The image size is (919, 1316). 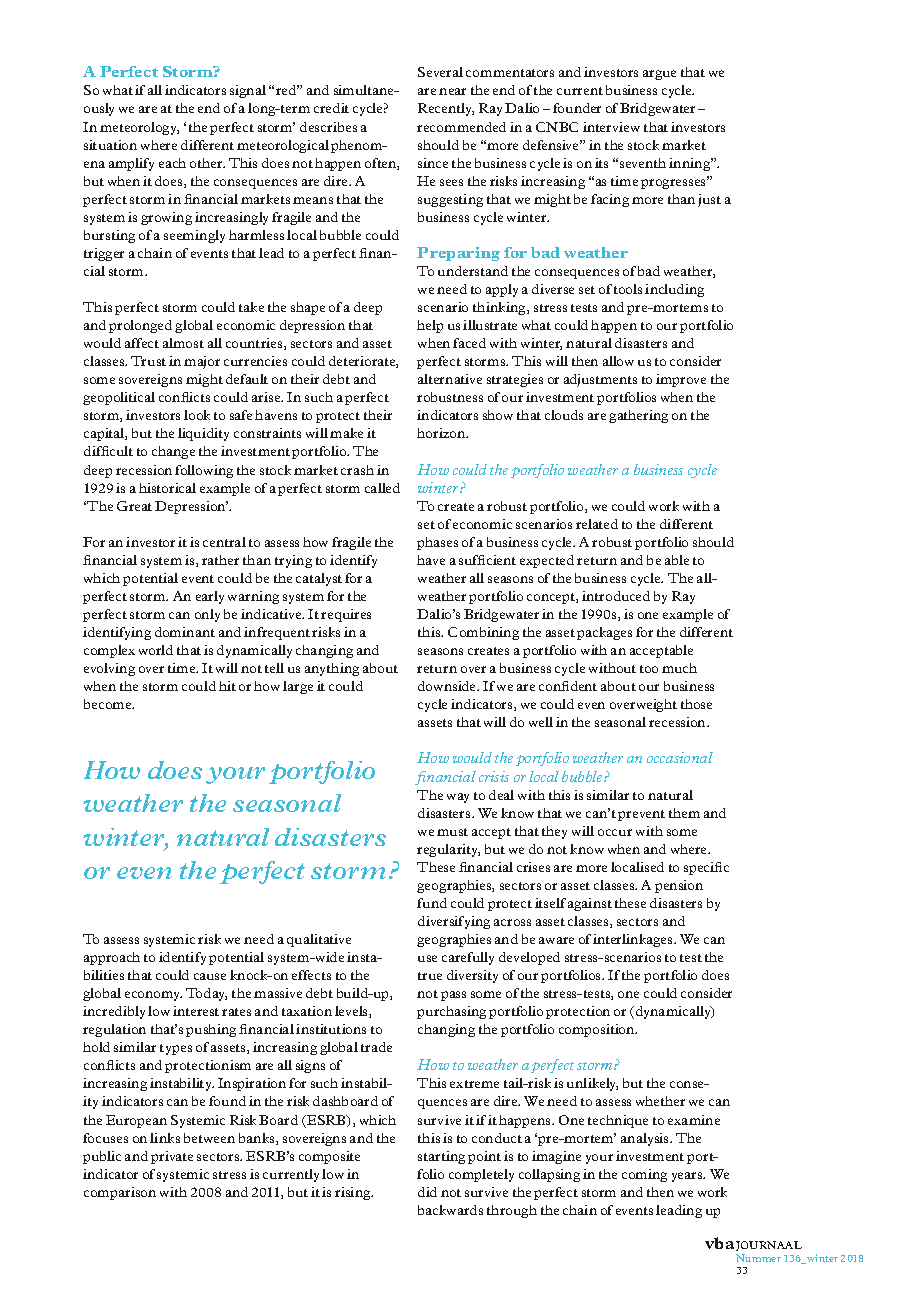 What do you see at coordinates (644, 1175) in the screenshot?
I see `coming` at bounding box center [644, 1175].
